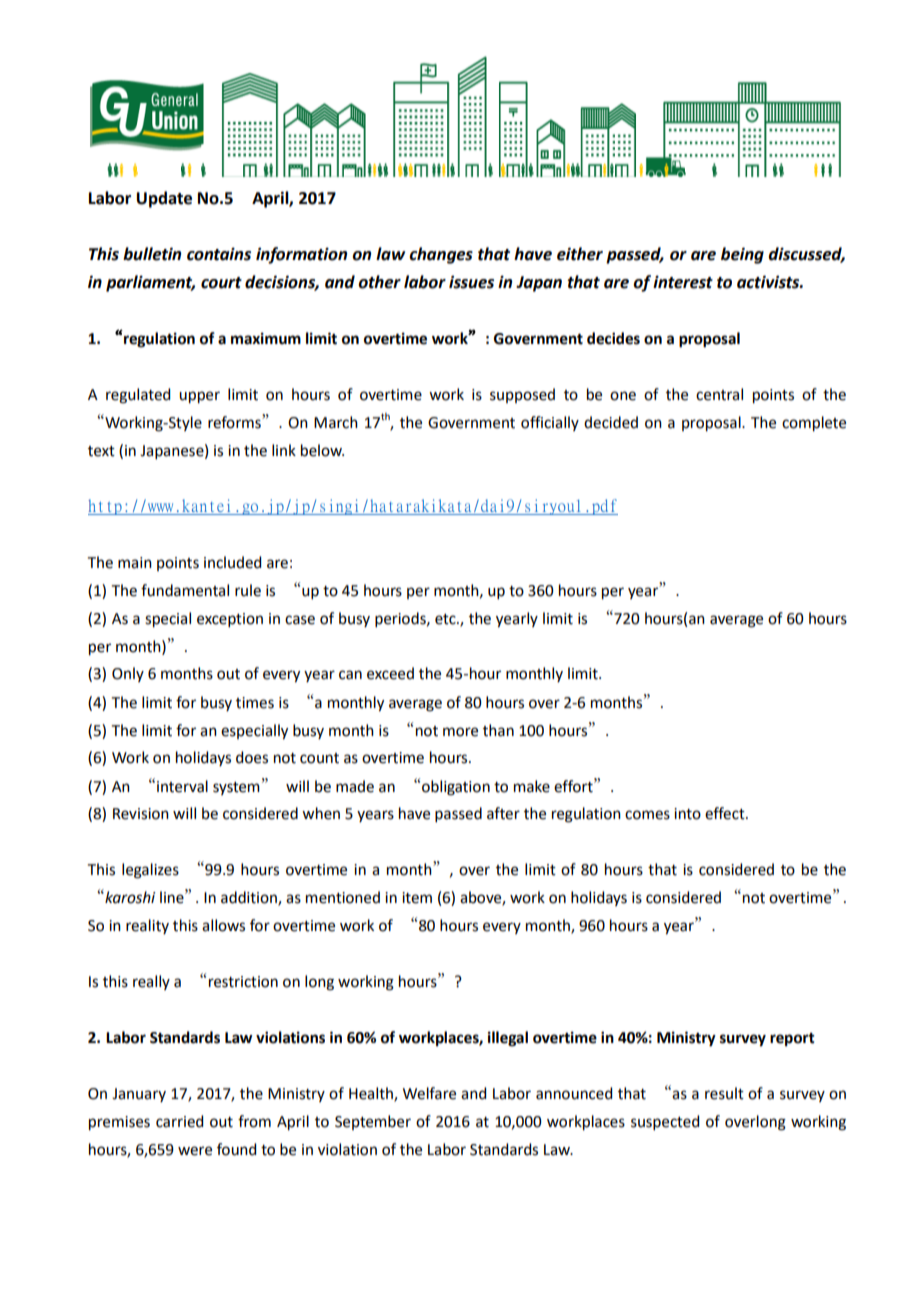 Image resolution: width=924 pixels, height=1308 pixels. I want to click on Only, so click(128, 674).
